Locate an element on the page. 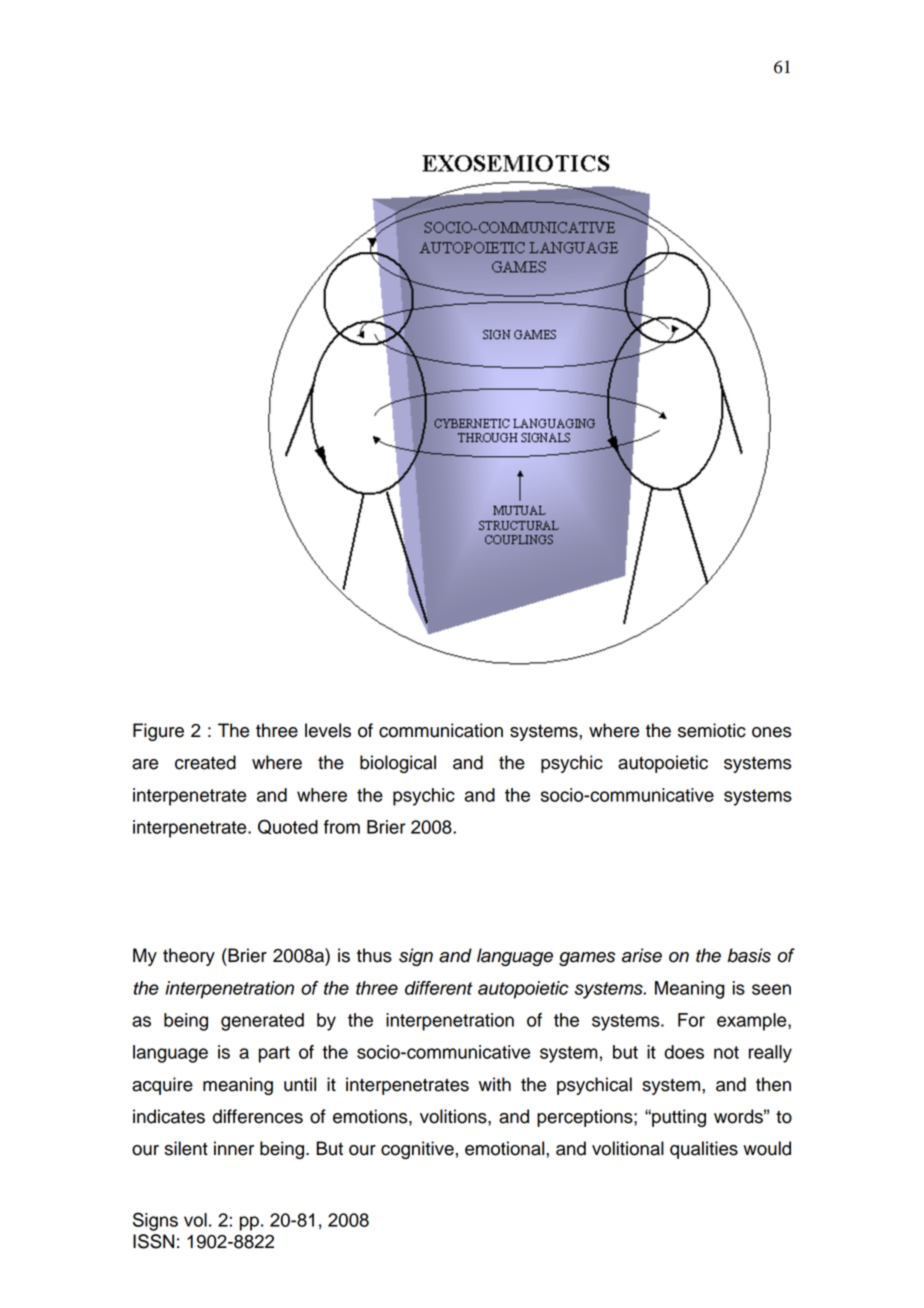  created is located at coordinates (205, 762).
